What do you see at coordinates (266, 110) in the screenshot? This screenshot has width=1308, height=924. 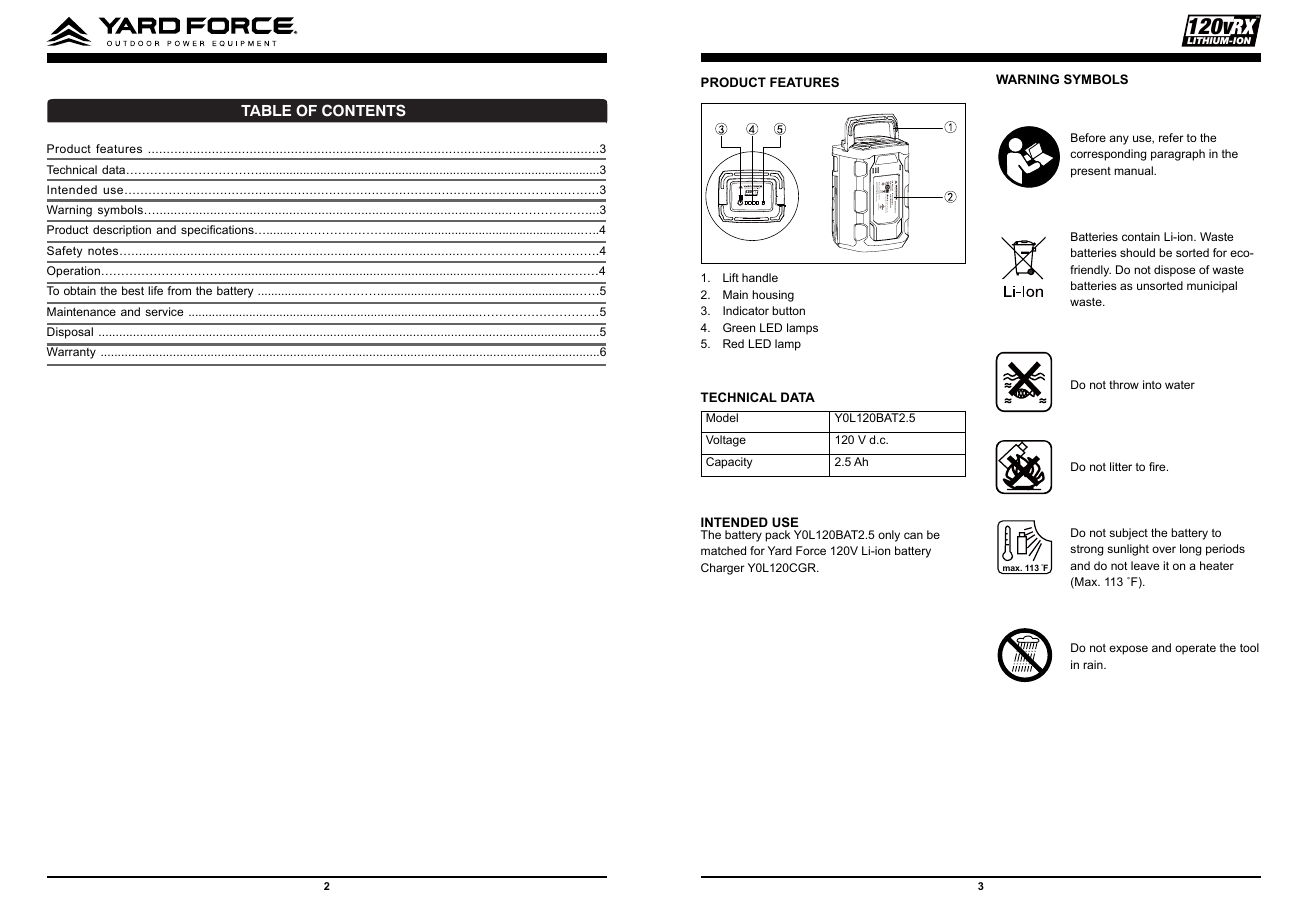 I see `TABLE` at bounding box center [266, 110].
